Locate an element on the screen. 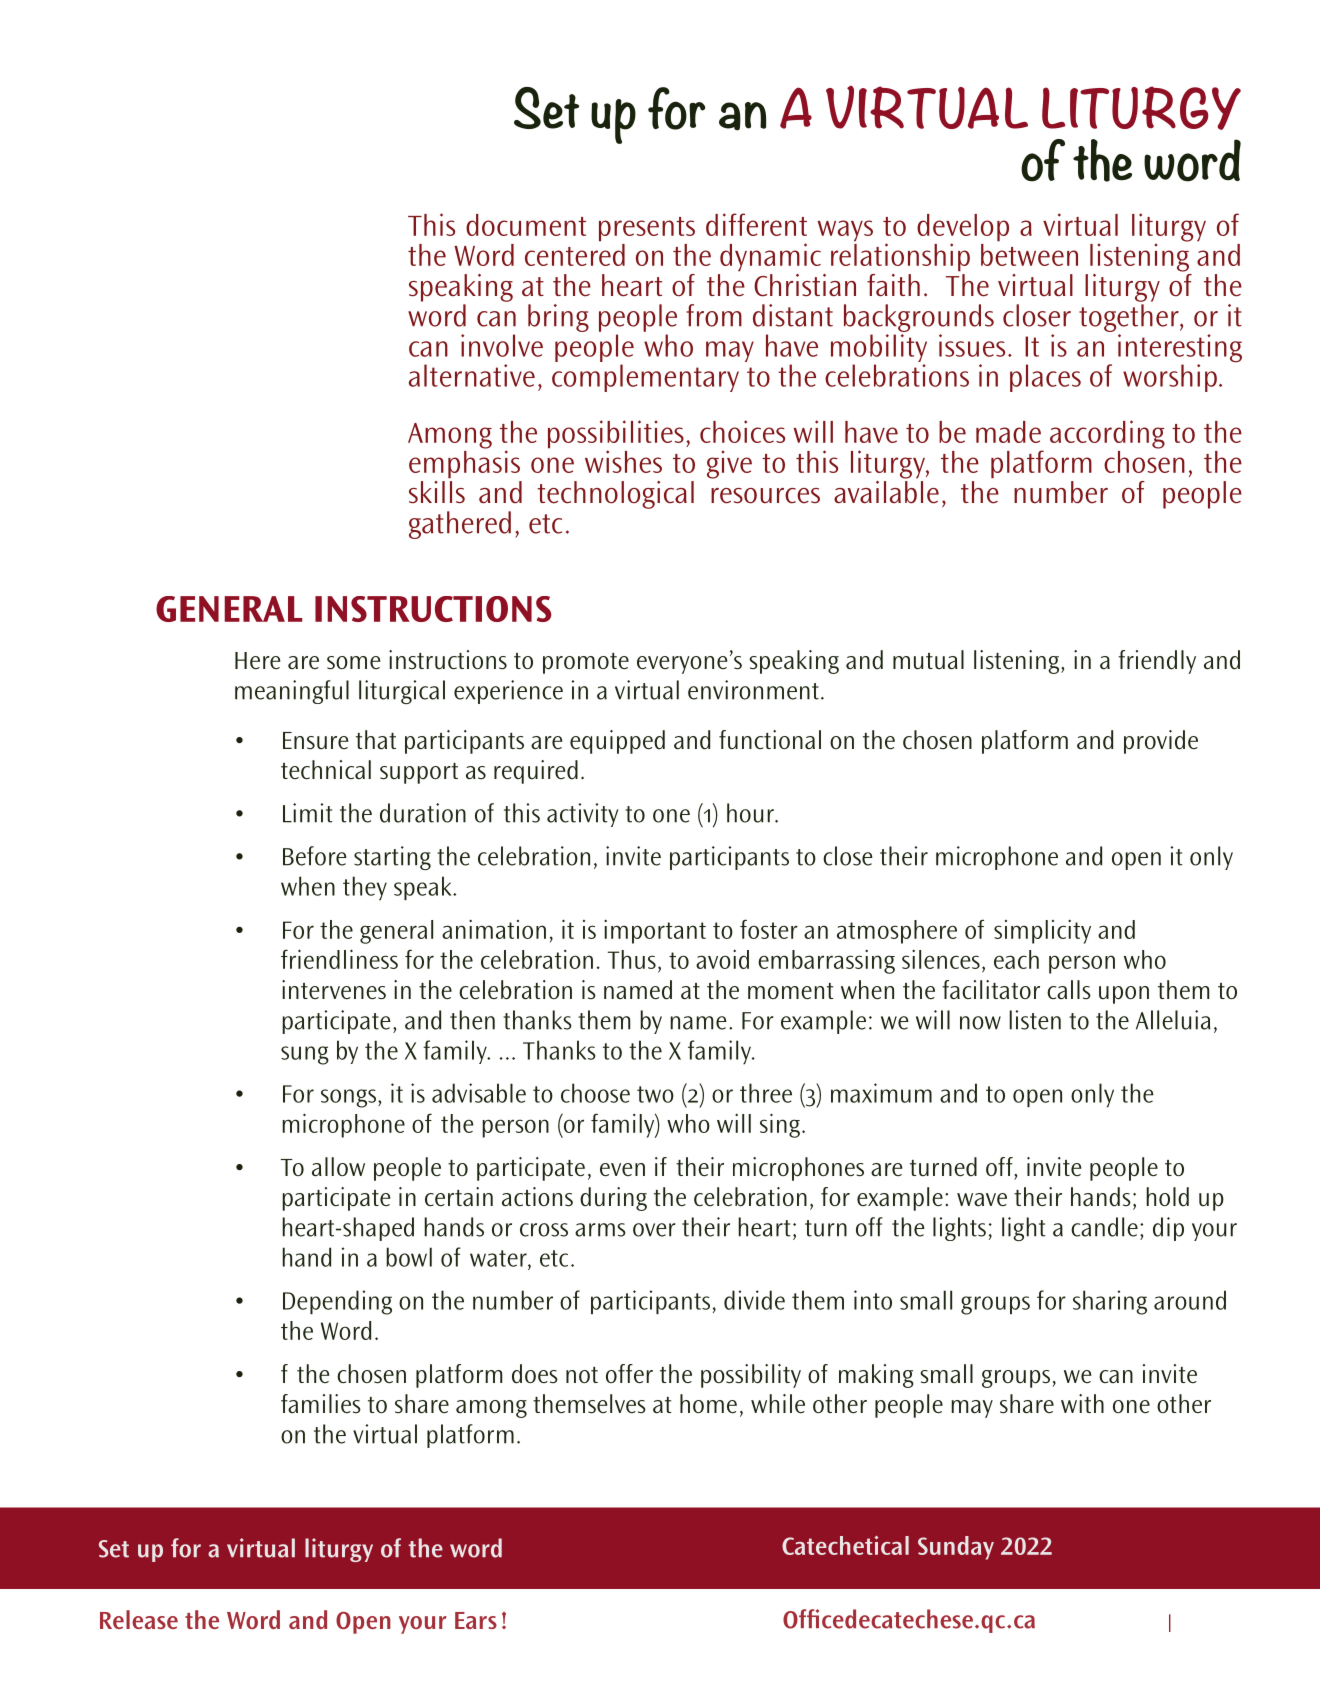 This screenshot has width=1320, height=1708. friendliness is located at coordinates (339, 959).
